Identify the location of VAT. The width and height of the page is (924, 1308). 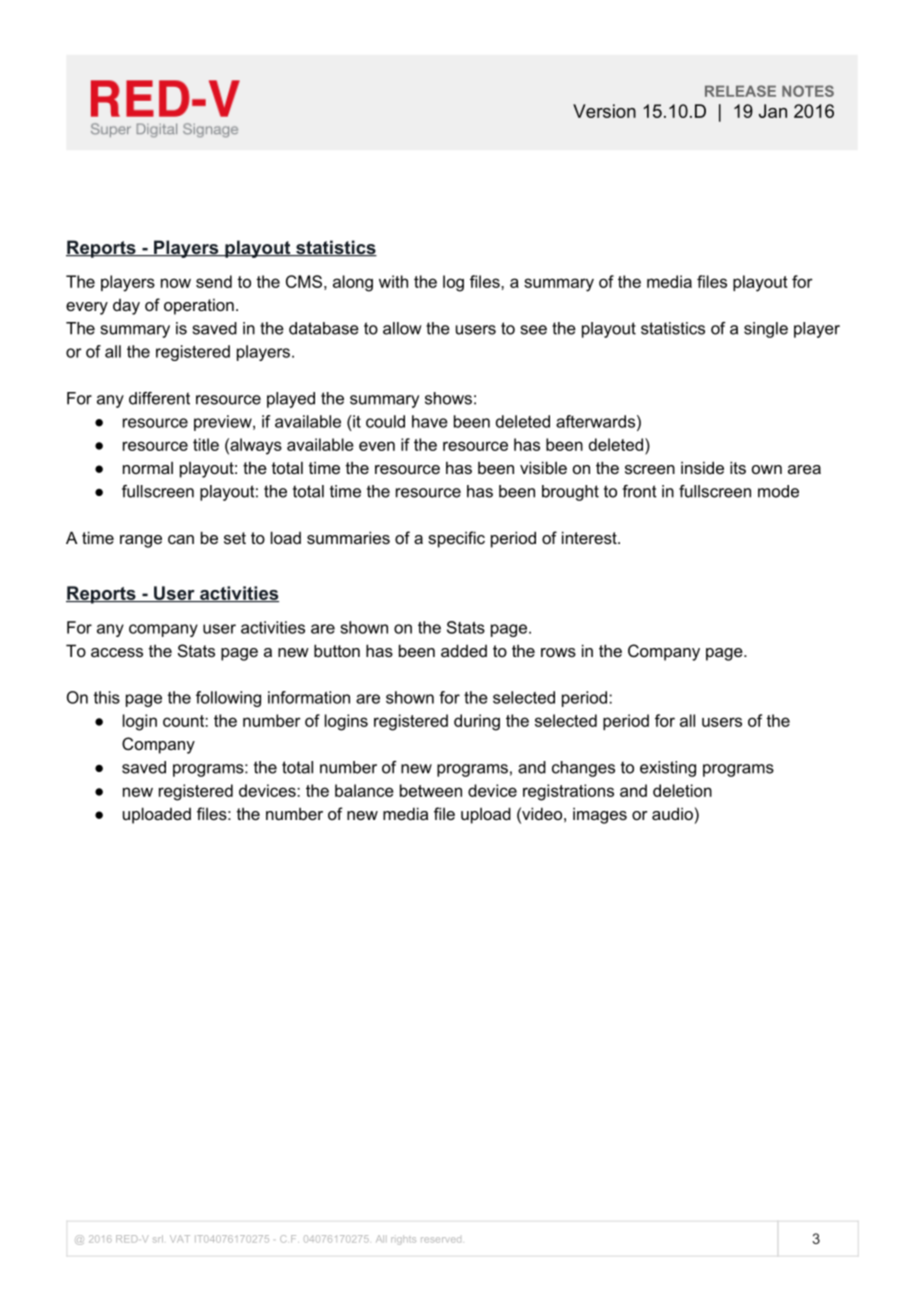
(180, 1239).
